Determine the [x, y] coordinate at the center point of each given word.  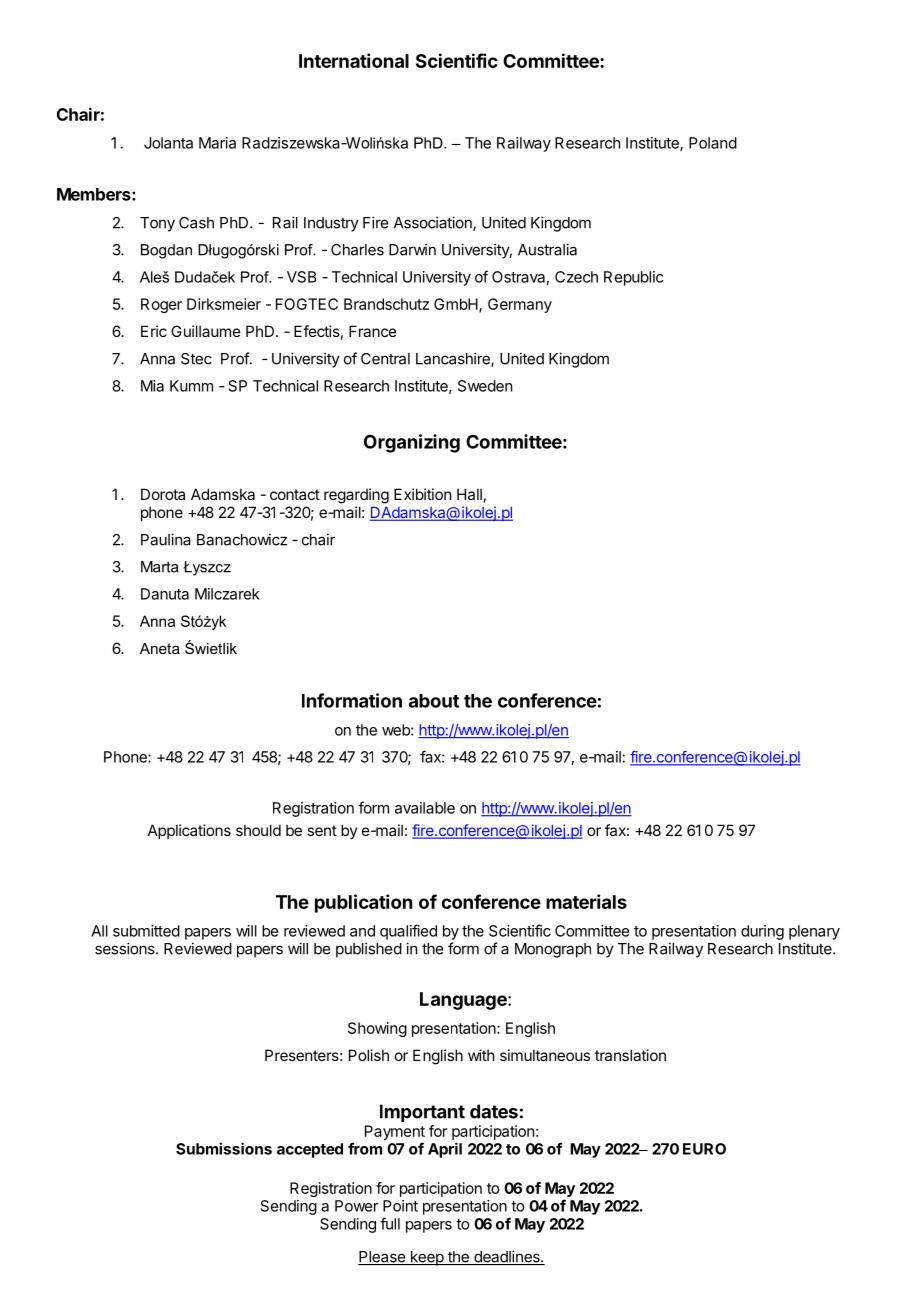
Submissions [224, 1148]
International [354, 60]
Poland [713, 143]
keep [426, 1258]
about [434, 701]
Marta [159, 567]
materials [586, 901]
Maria [217, 143]
